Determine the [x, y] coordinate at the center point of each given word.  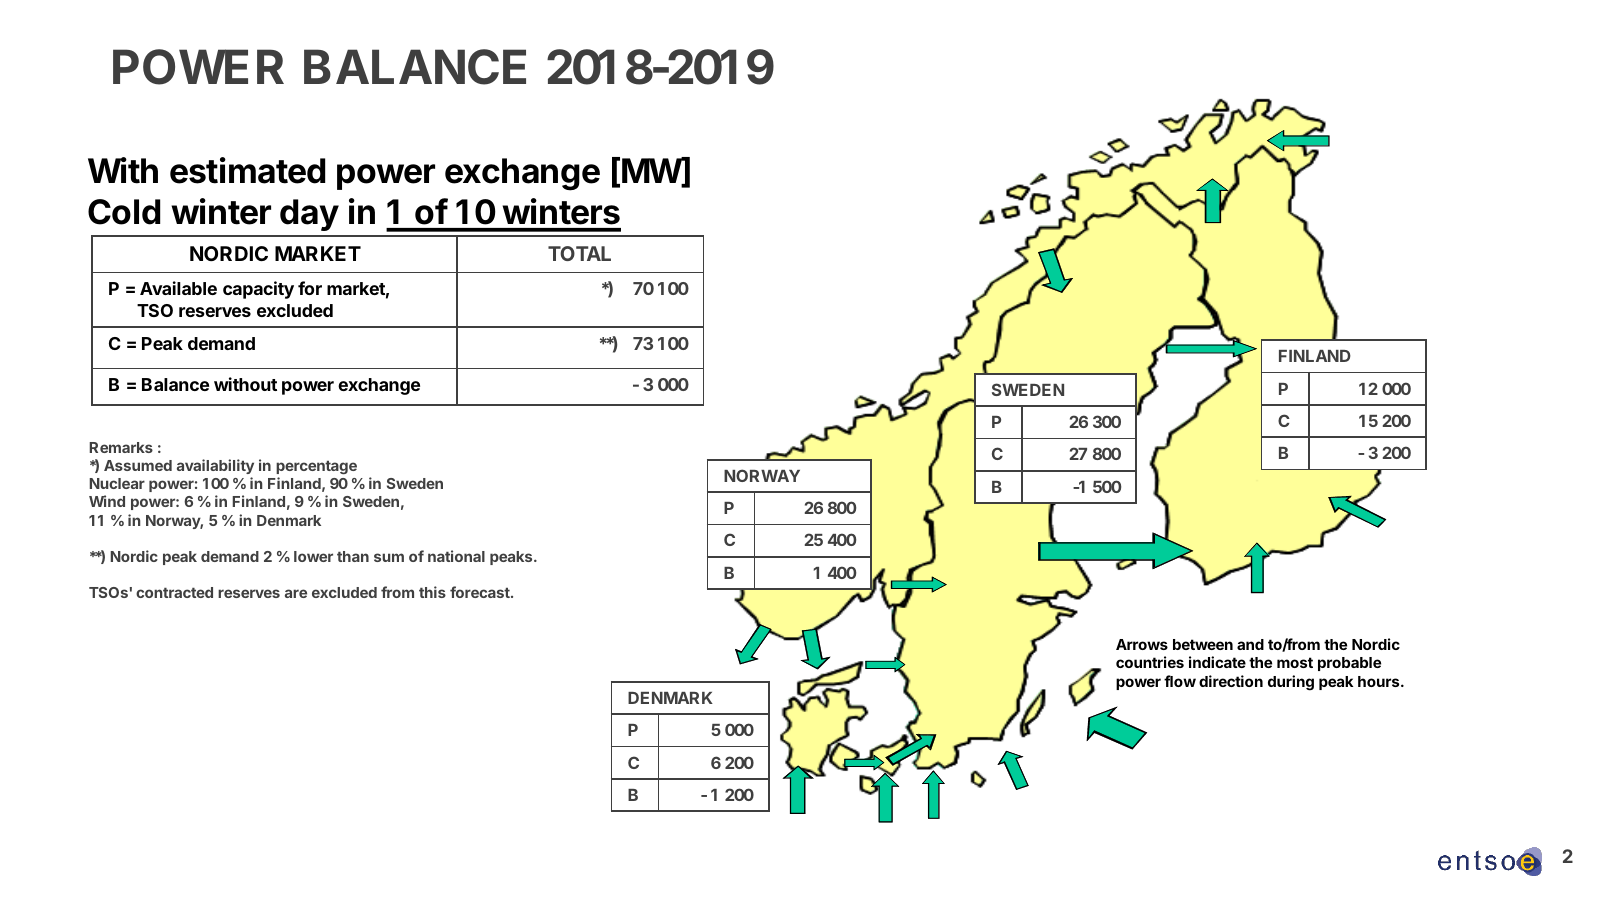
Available [178, 288]
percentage [316, 467]
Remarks [121, 447]
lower [313, 556]
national [456, 556]
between [1203, 644]
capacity [258, 290]
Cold [124, 212]
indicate [1217, 662]
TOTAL [579, 253]
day [309, 215]
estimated [247, 170]
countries [1150, 662]
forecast [481, 592]
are [296, 593]
